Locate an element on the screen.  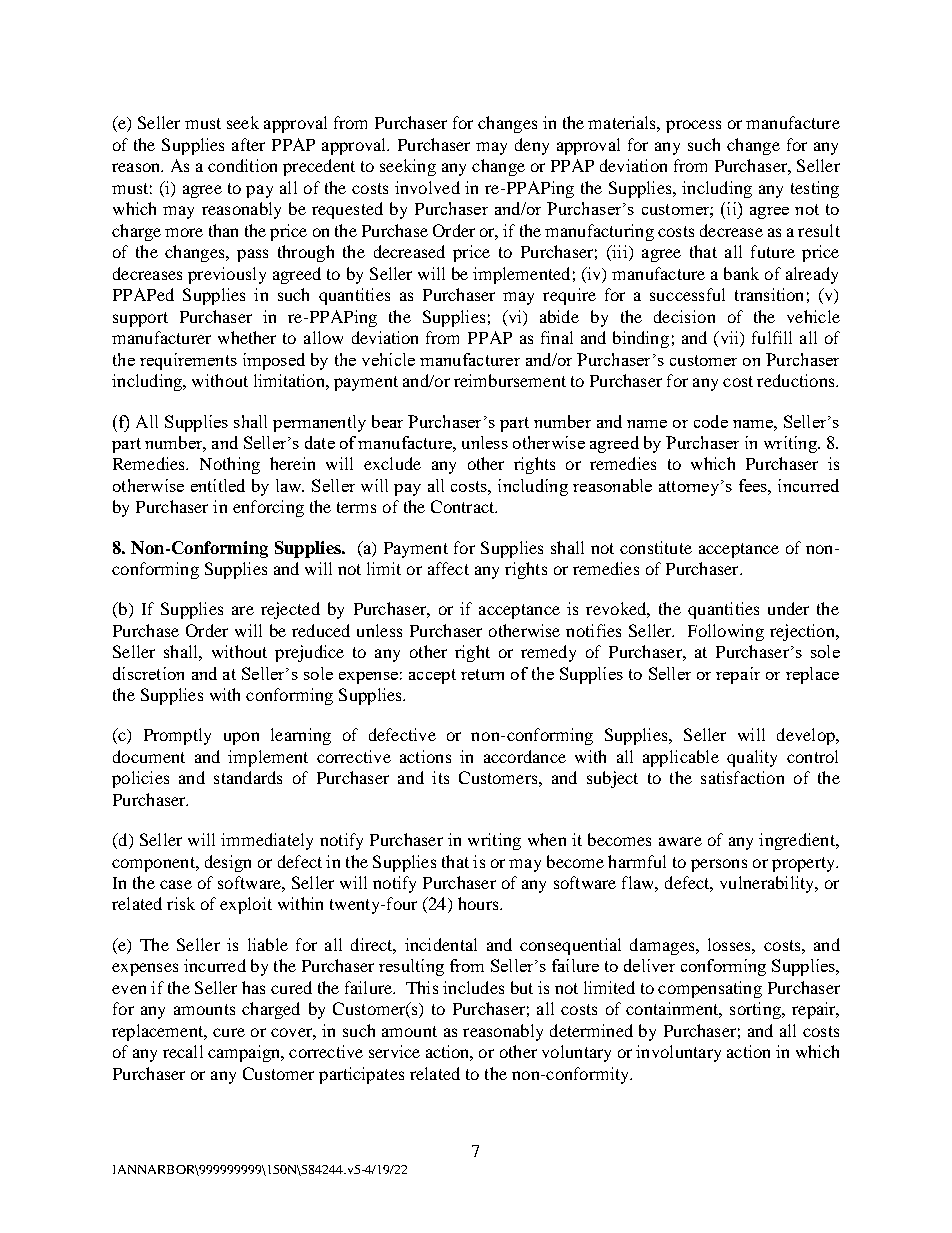
Following is located at coordinates (726, 632).
